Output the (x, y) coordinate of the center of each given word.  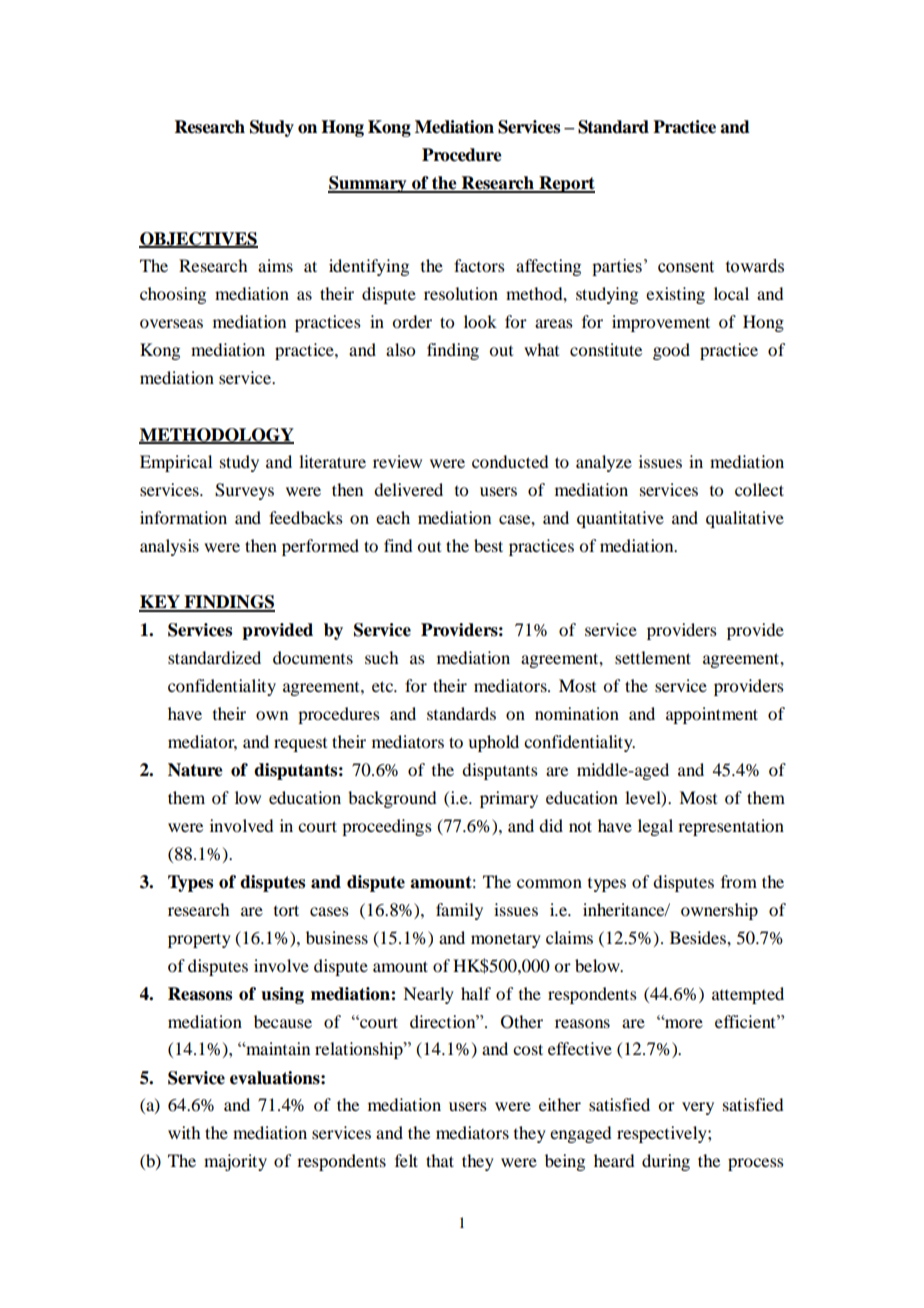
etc (384, 686)
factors (479, 265)
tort (286, 910)
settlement (653, 657)
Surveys (244, 491)
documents (313, 657)
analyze (604, 463)
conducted (510, 461)
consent (686, 267)
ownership (719, 911)
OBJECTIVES (198, 239)
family (459, 911)
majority (235, 1162)
